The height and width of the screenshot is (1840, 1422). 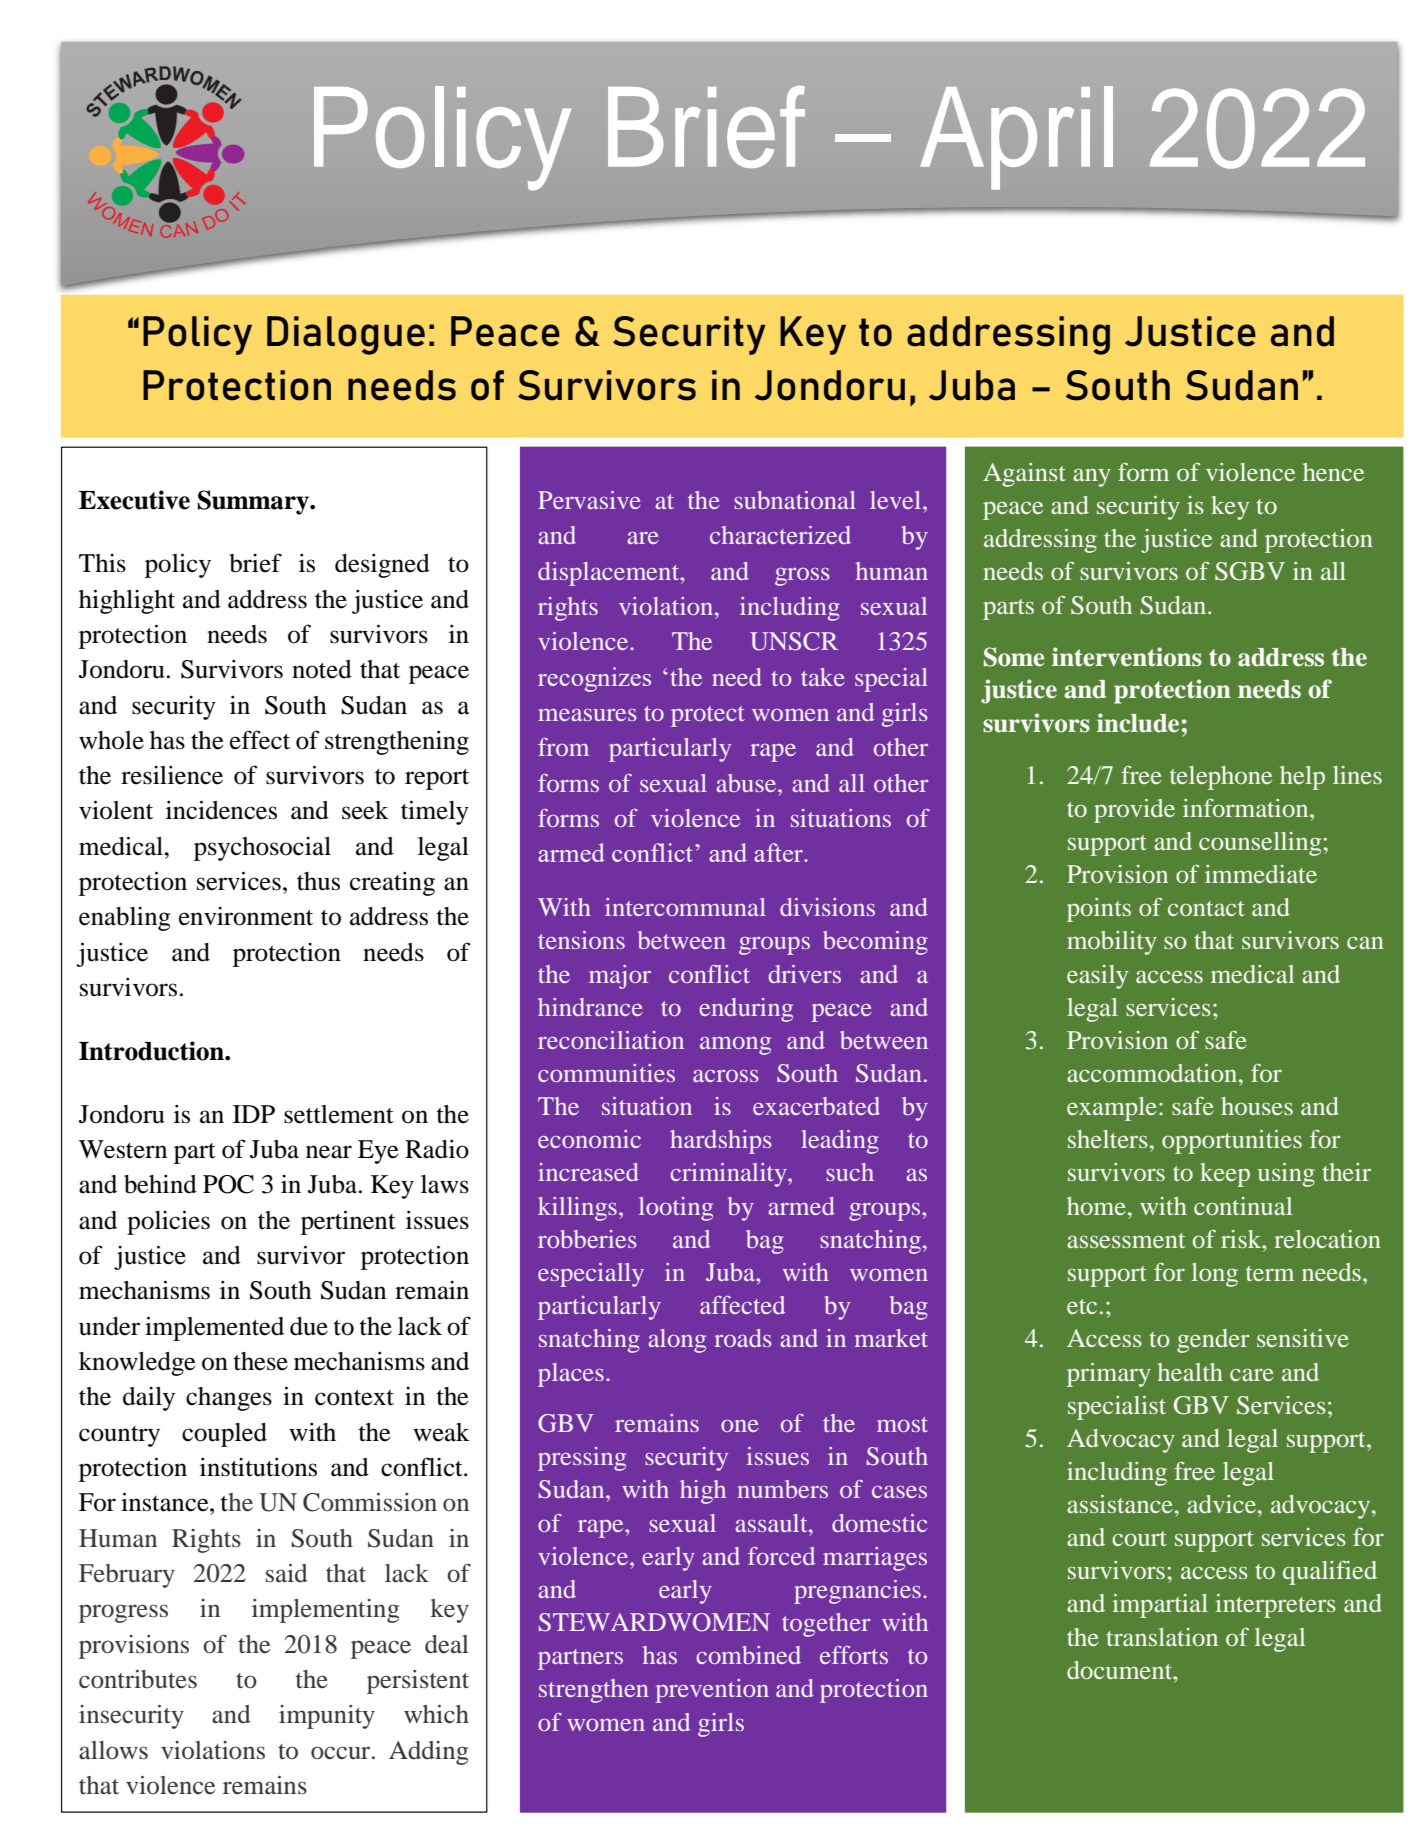 I want to click on POC, so click(x=228, y=1184).
